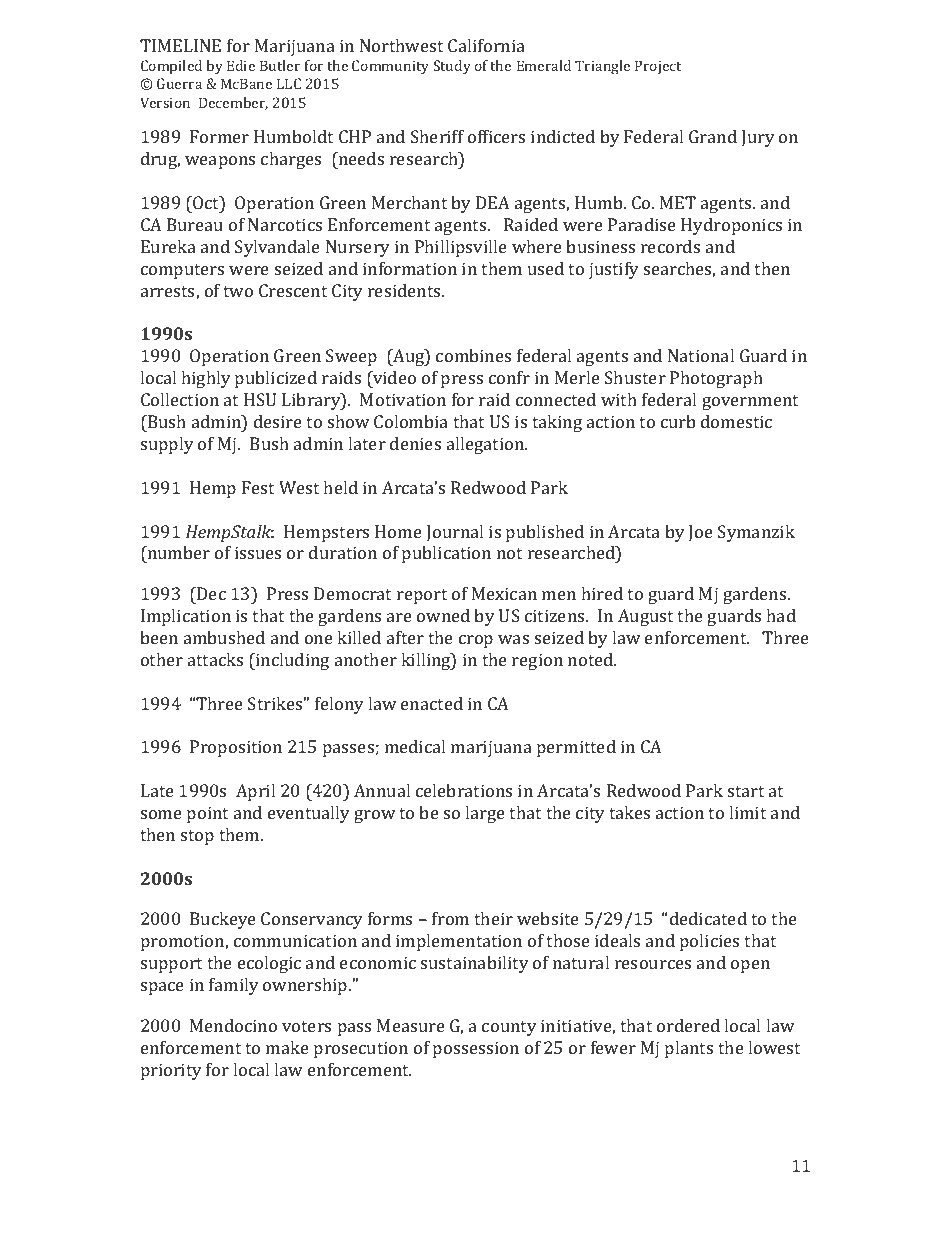 This screenshot has height=1233, width=952. Describe the element at coordinates (260, 399) in the screenshot. I see `HSU` at that location.
